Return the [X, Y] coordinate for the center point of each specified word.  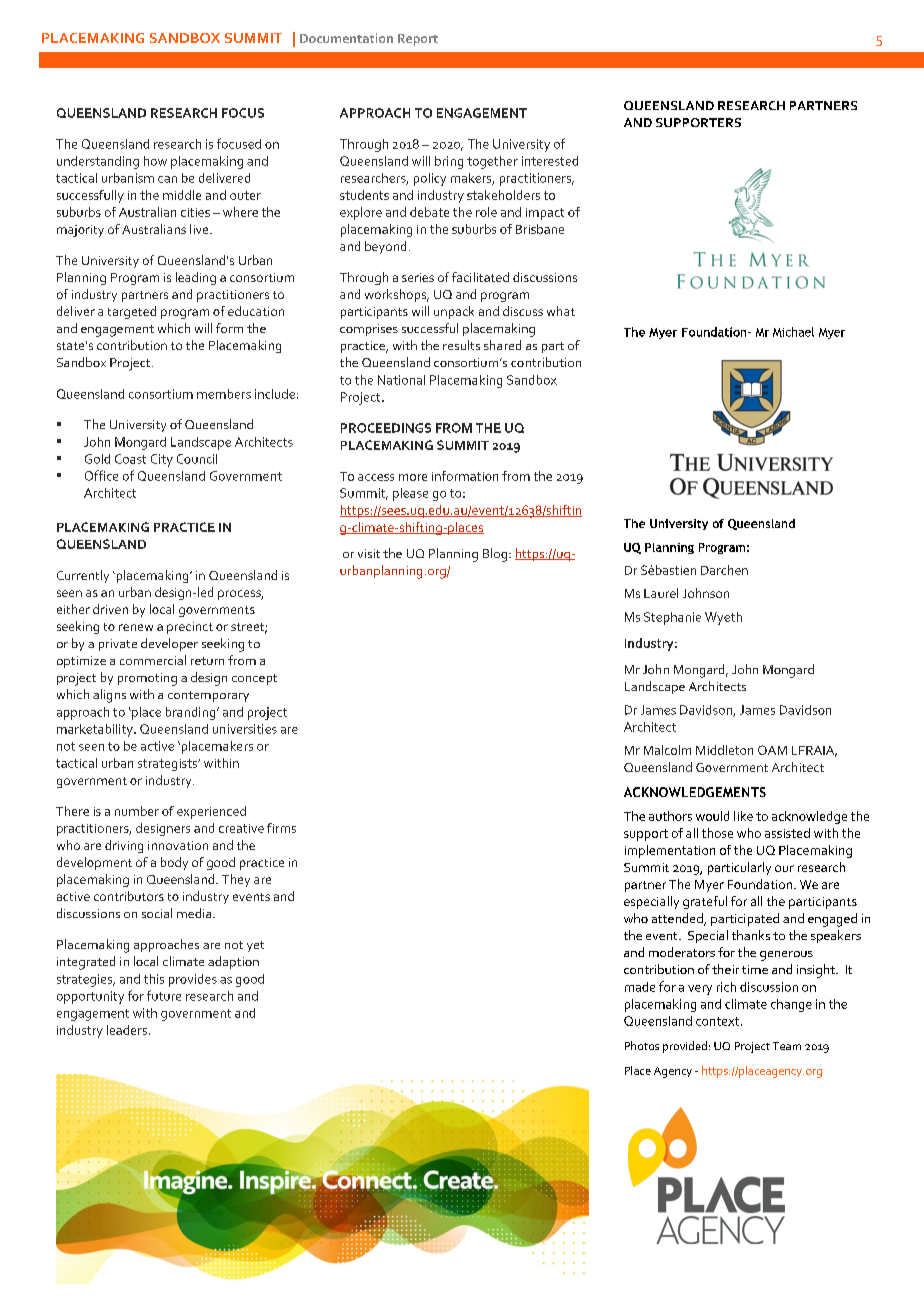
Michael [793, 332]
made [640, 987]
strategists [169, 765]
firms [281, 828]
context [717, 1021]
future [164, 995]
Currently [83, 576]
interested [550, 161]
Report [418, 40]
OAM [772, 750]
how [155, 161]
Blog [496, 555]
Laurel [661, 593]
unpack [454, 312]
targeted [132, 312]
